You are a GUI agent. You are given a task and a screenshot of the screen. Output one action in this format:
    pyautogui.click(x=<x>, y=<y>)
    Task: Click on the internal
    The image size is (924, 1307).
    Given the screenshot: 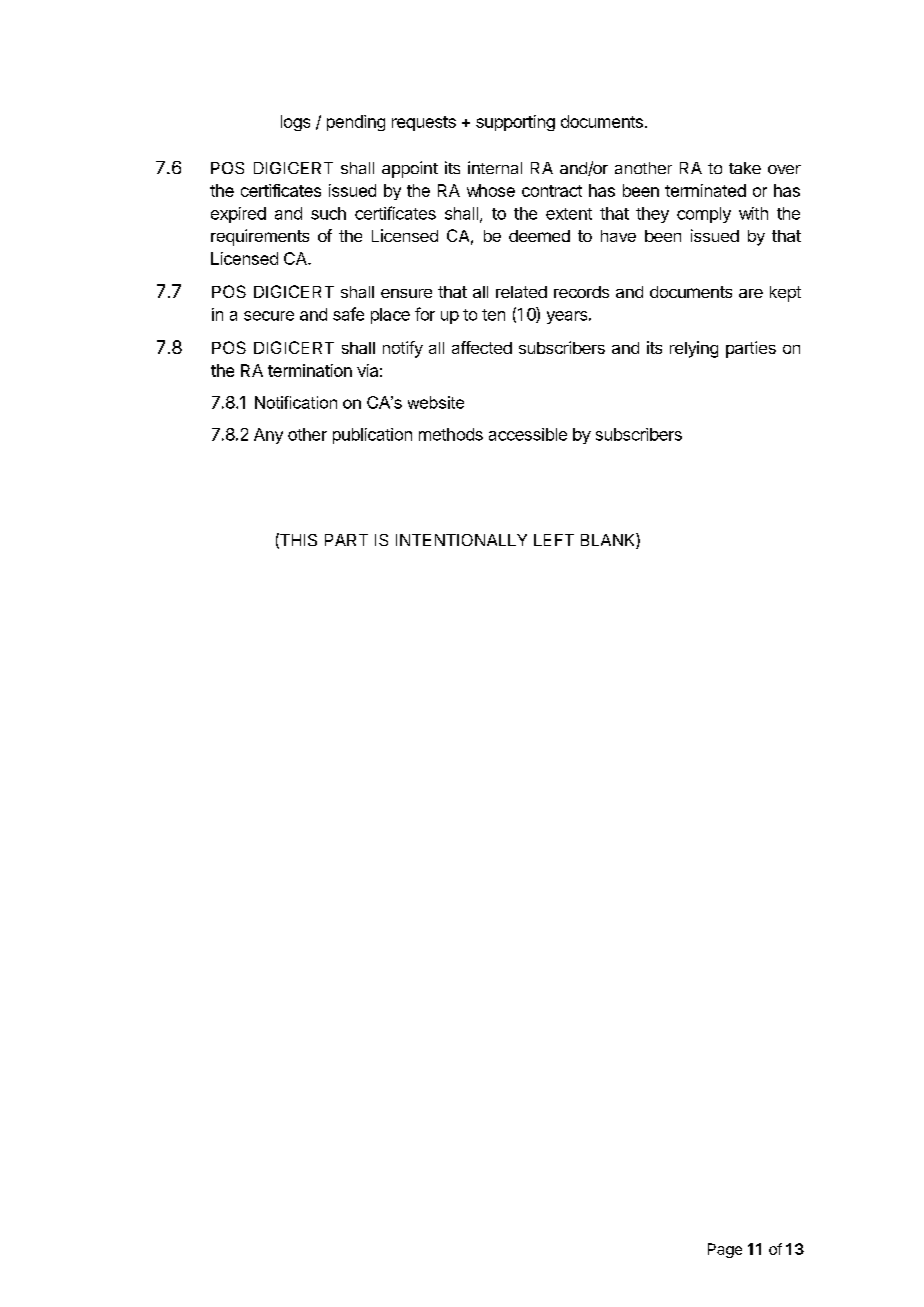 What is the action you would take?
    pyautogui.click(x=495, y=167)
